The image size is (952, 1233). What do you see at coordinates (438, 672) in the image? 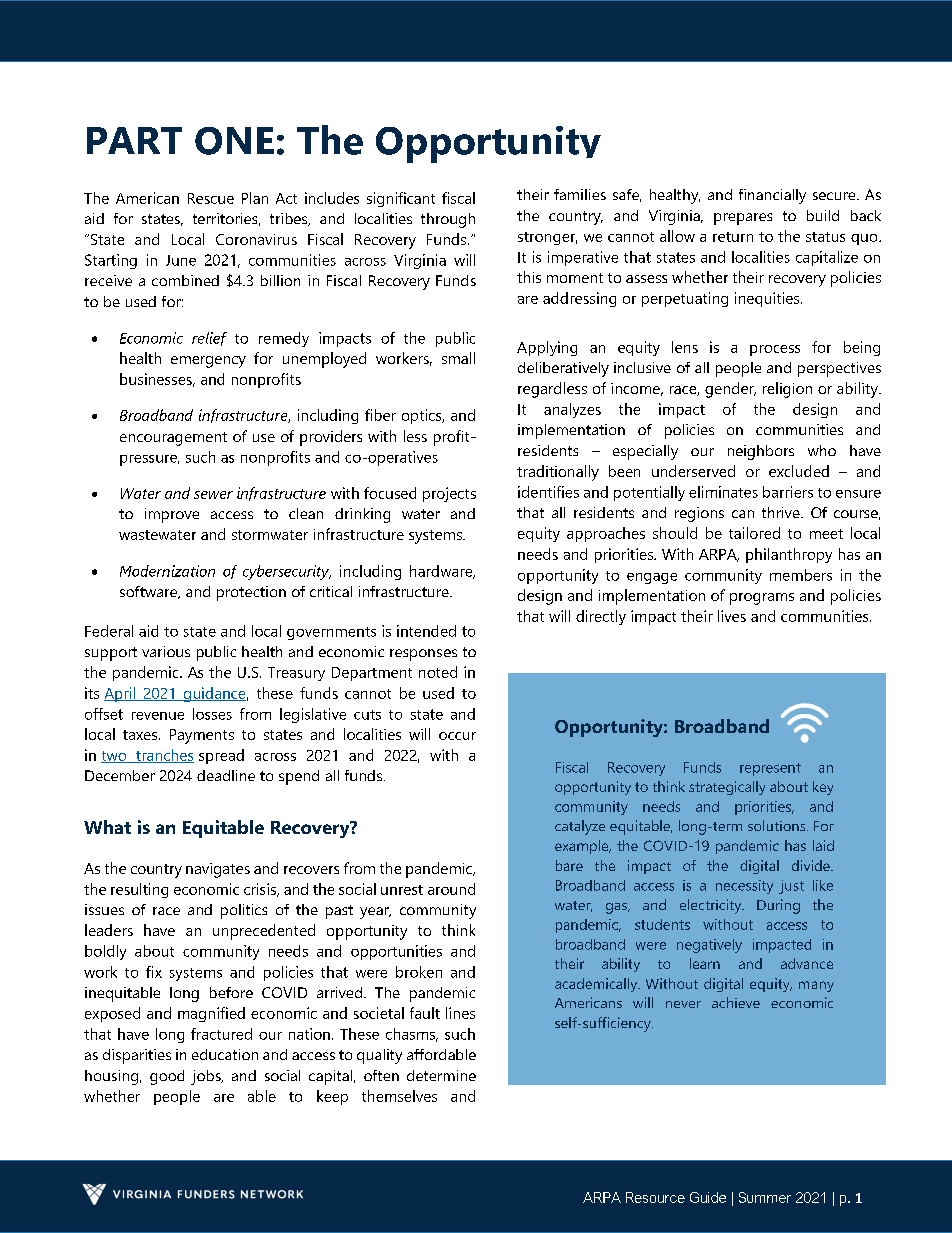
I see `noted` at bounding box center [438, 672].
